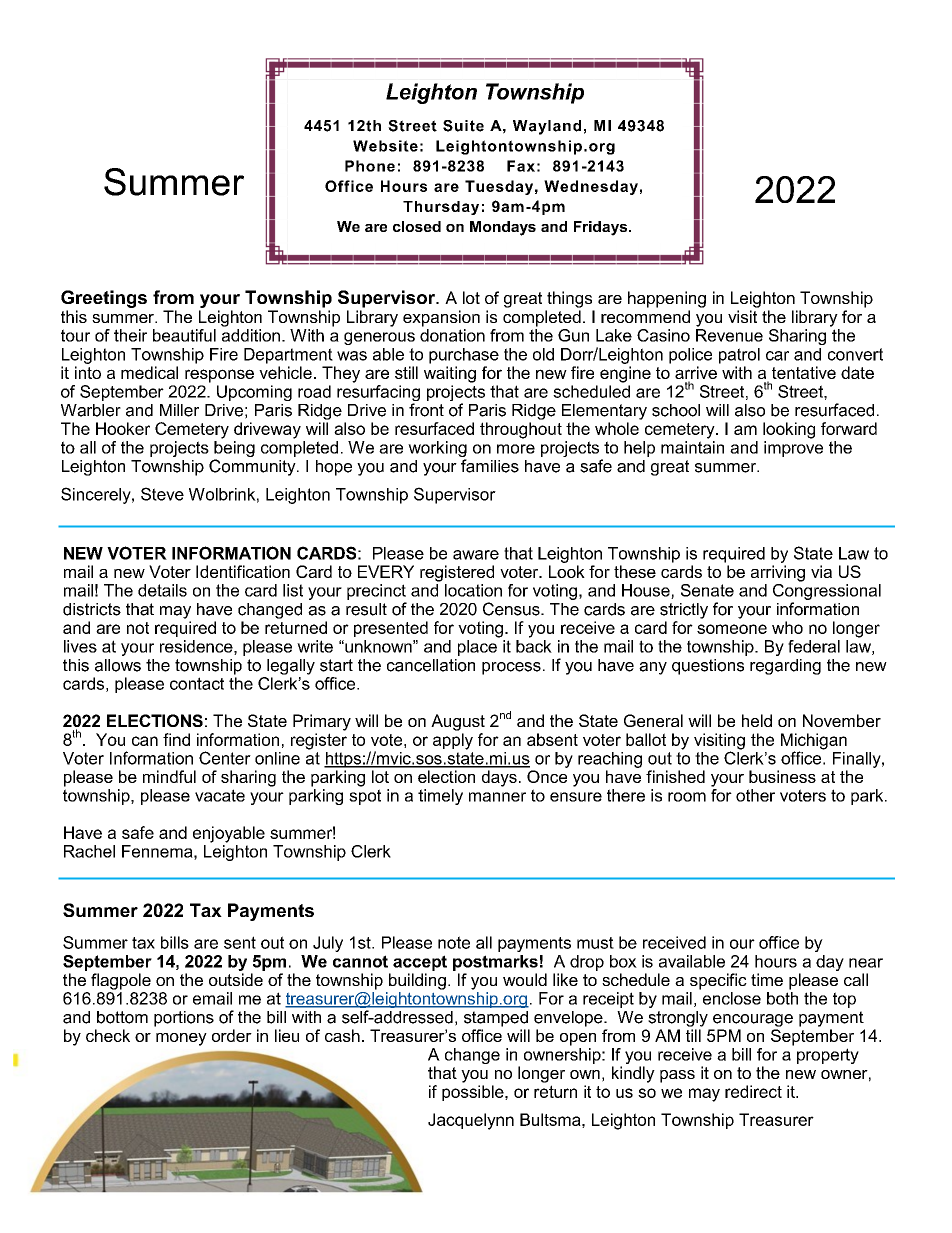 The height and width of the page is (1233, 952). I want to click on Suite, so click(463, 126).
